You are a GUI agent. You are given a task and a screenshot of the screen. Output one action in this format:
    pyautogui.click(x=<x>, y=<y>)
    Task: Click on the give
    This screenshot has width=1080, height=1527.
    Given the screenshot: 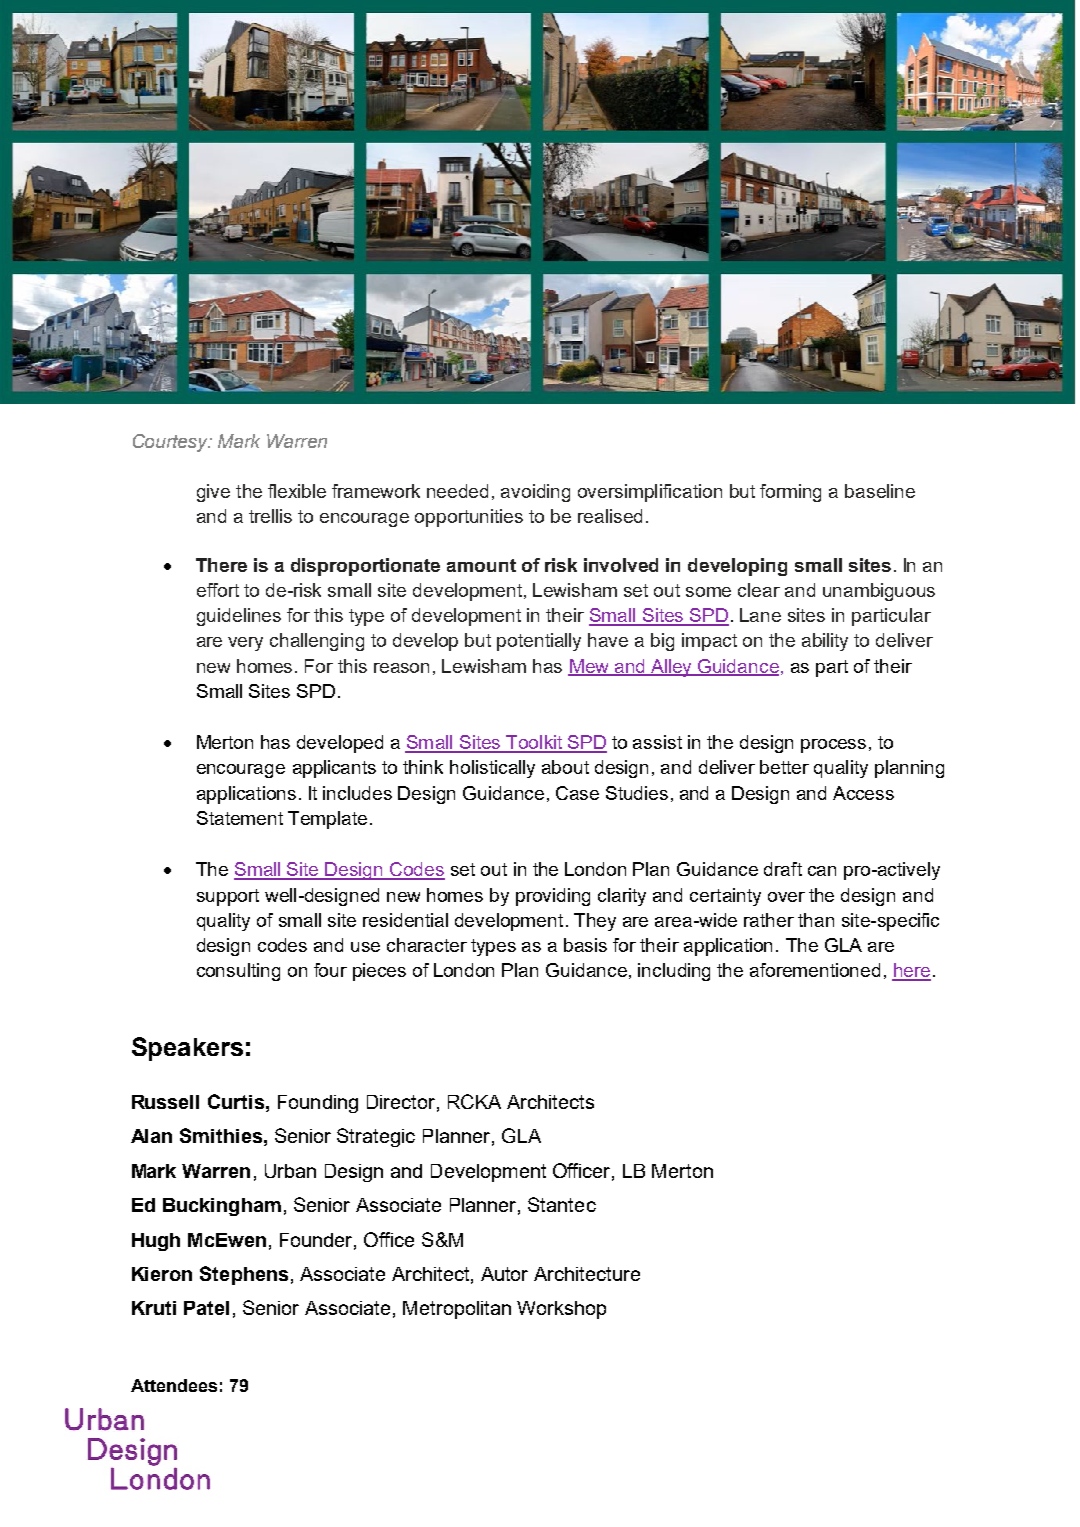 What is the action you would take?
    pyautogui.click(x=213, y=493)
